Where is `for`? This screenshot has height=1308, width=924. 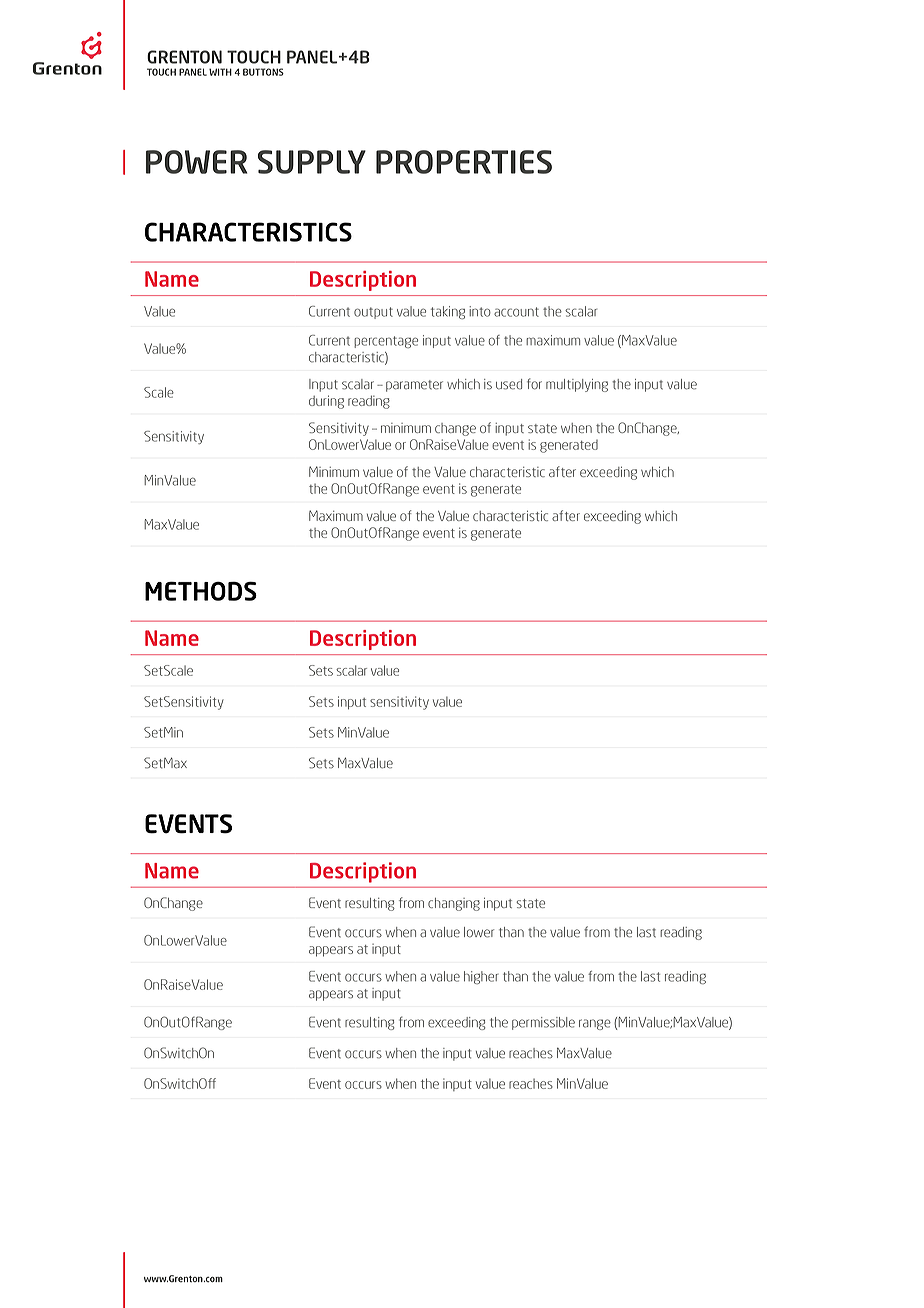
for is located at coordinates (534, 384).
